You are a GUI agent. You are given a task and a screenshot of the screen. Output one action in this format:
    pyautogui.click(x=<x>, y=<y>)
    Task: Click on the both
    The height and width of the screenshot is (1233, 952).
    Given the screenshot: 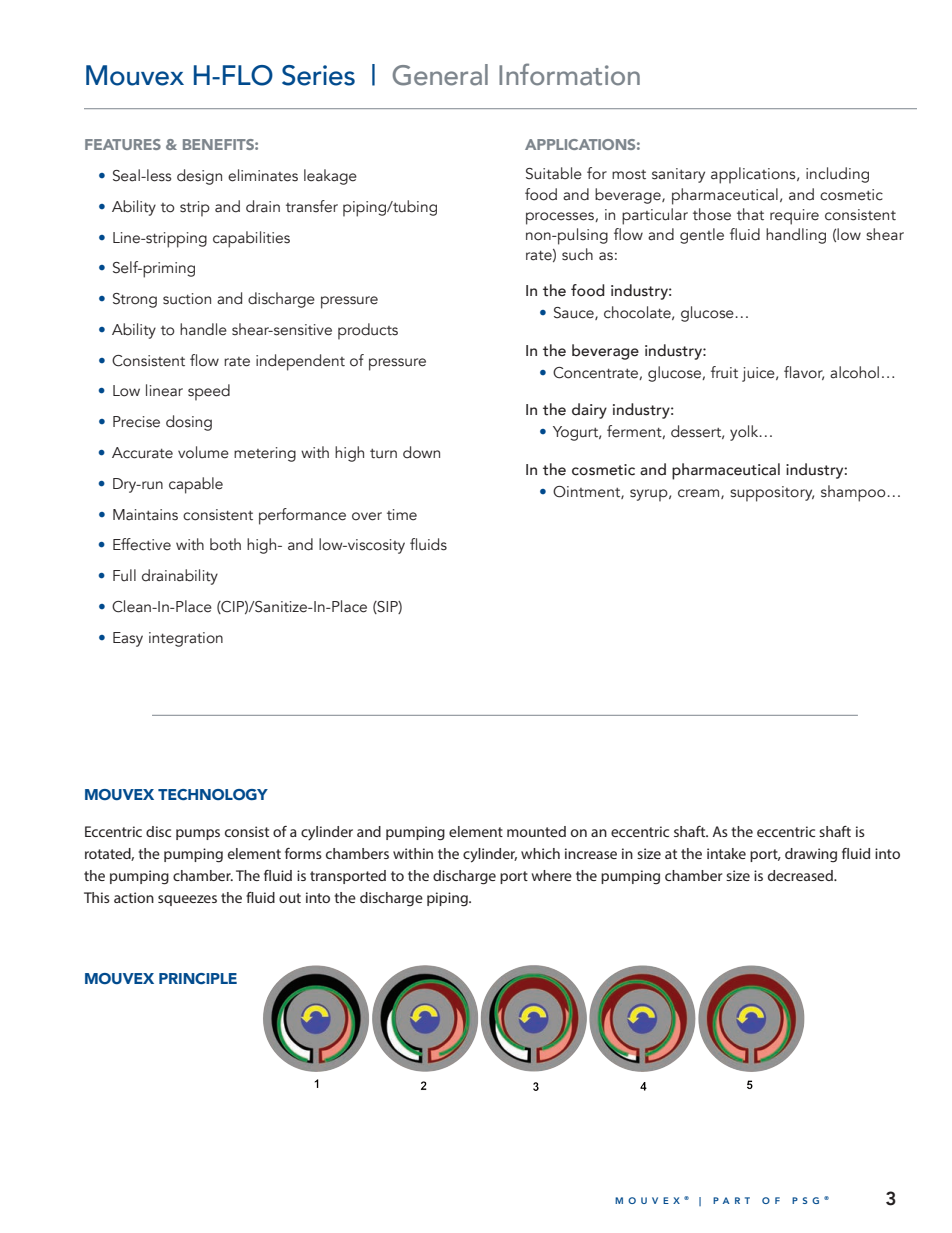 What is the action you would take?
    pyautogui.click(x=225, y=544)
